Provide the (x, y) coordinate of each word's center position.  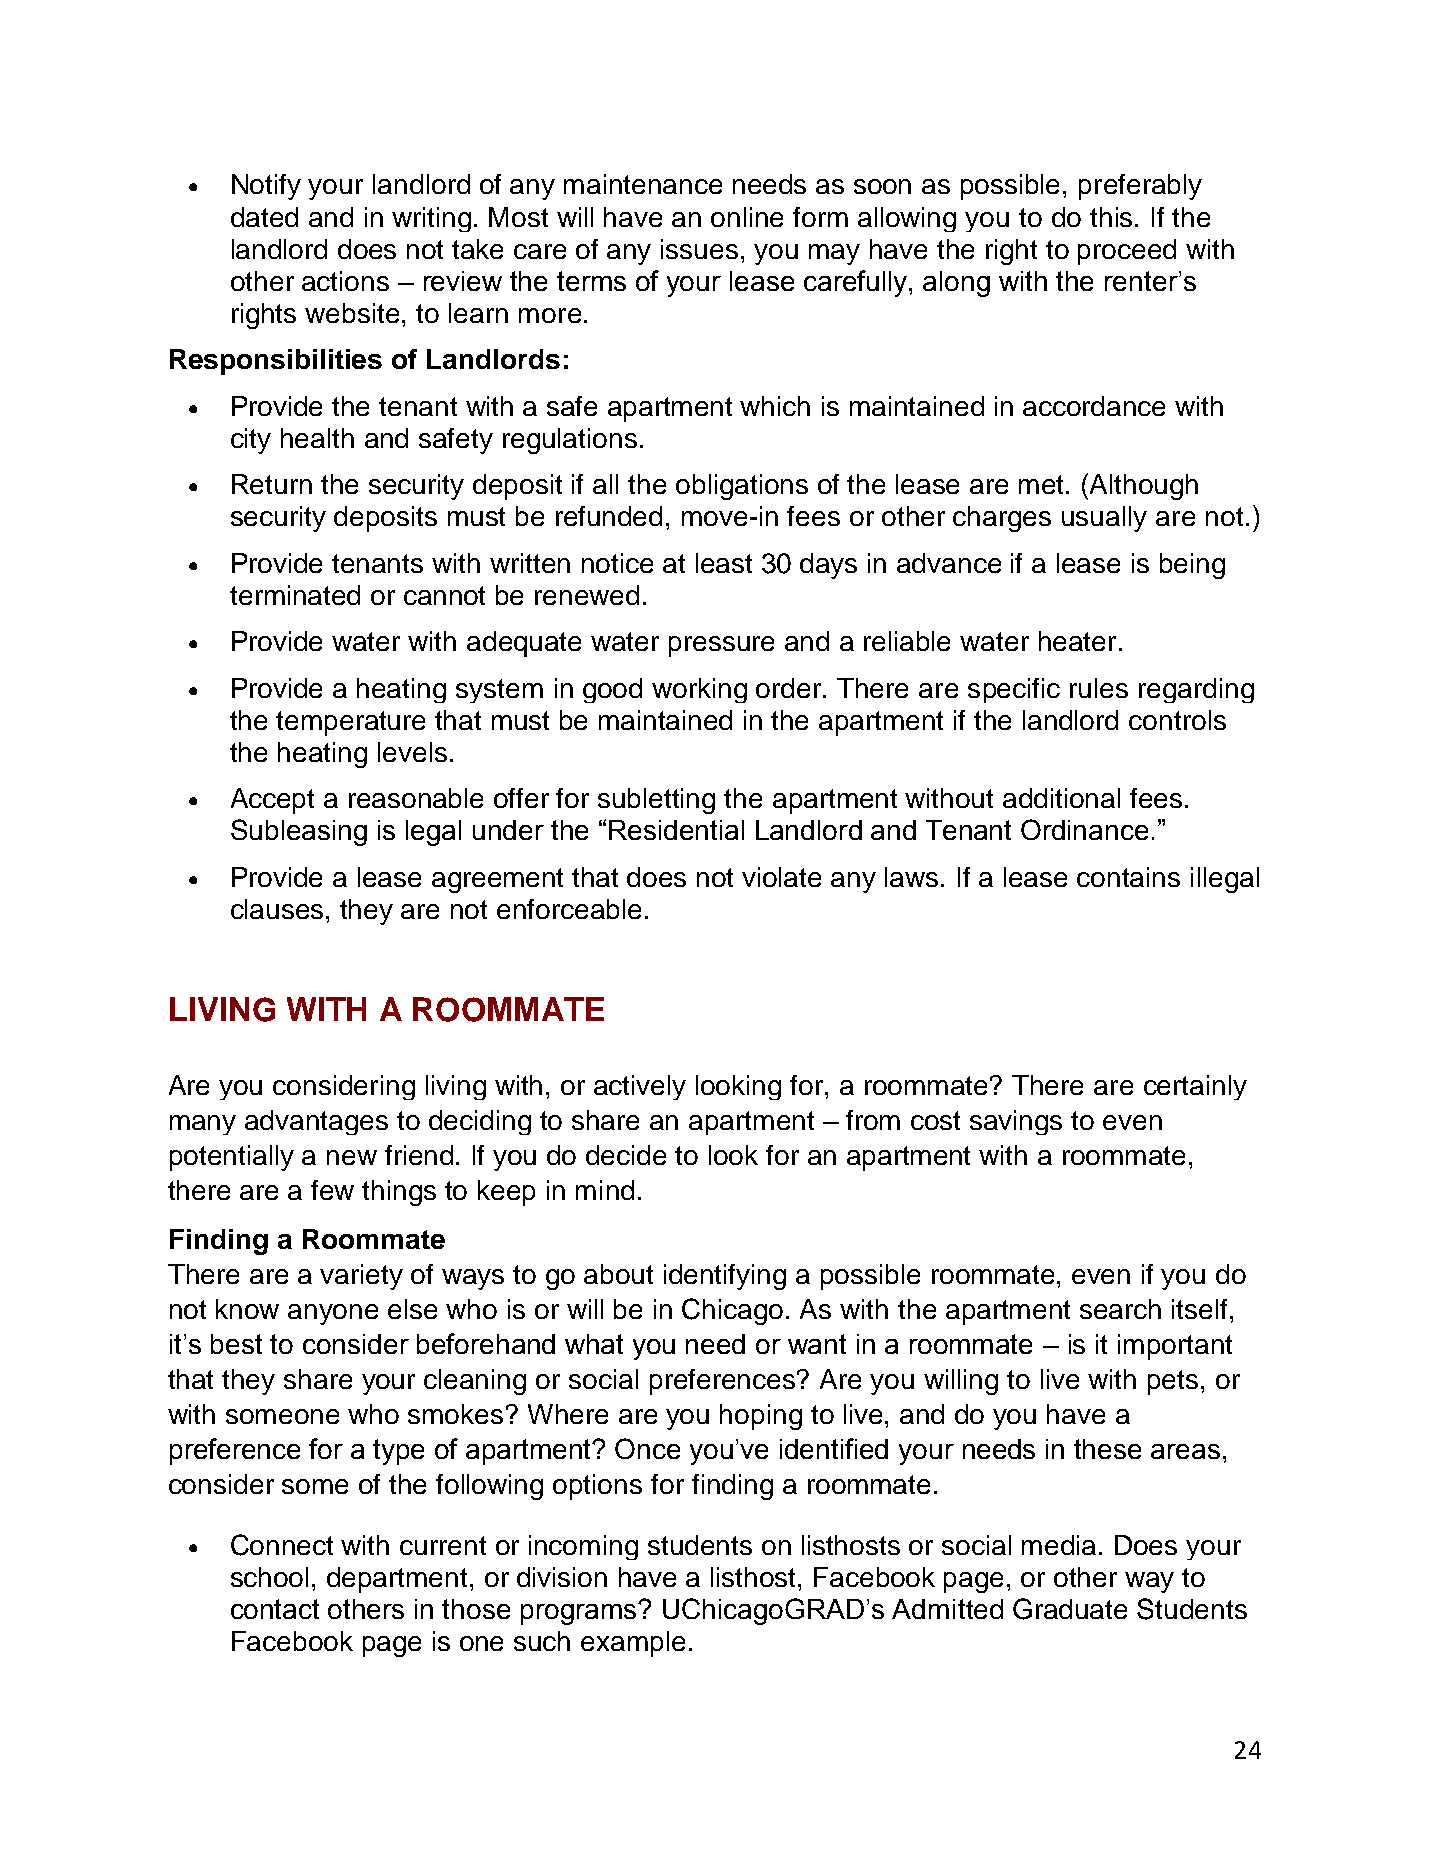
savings (1016, 1122)
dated (264, 217)
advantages (316, 1122)
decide (626, 1155)
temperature (350, 723)
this (1113, 217)
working (699, 690)
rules (1099, 688)
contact (275, 1609)
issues (699, 249)
